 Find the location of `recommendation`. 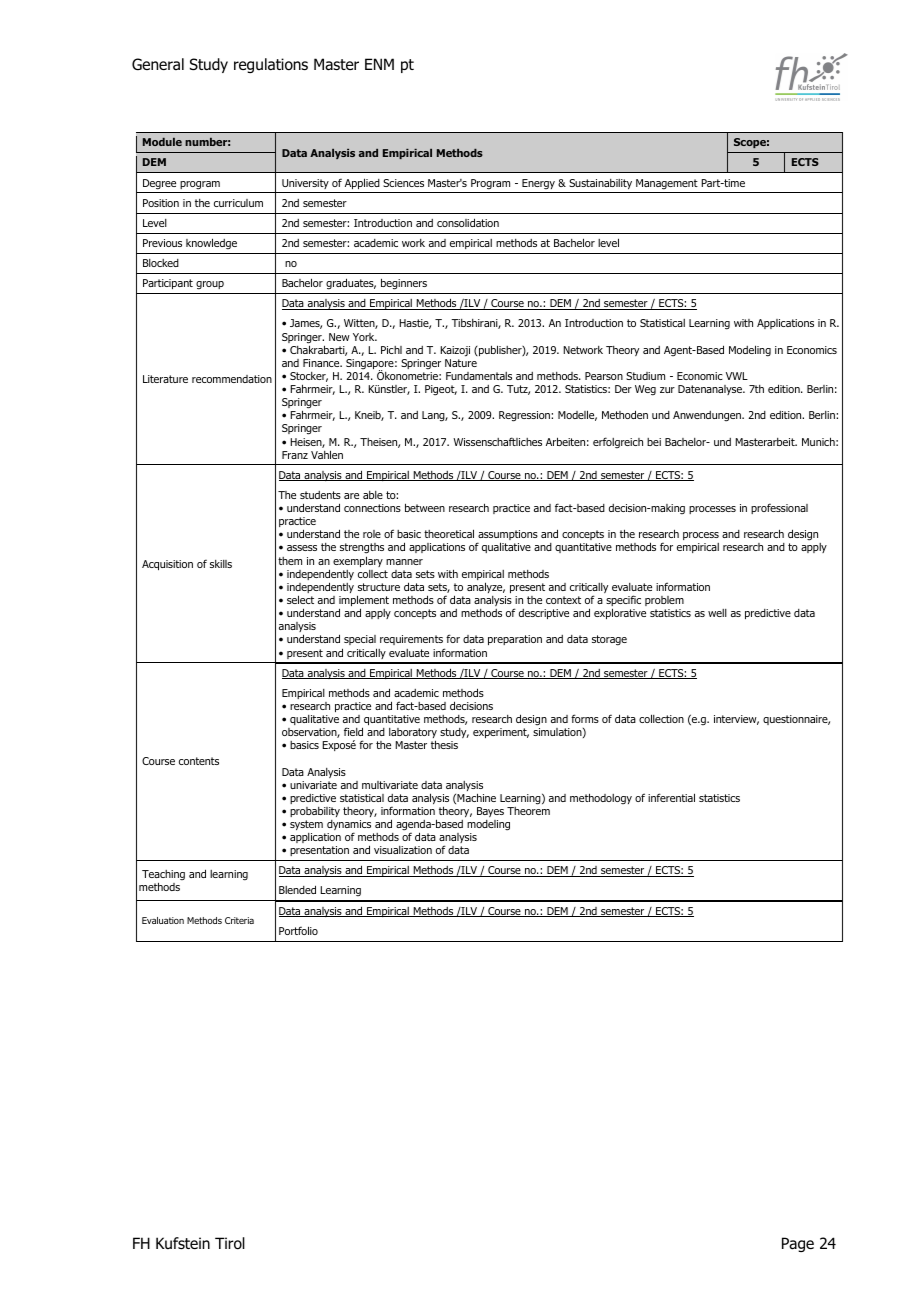

recommendation is located at coordinates (232, 379).
